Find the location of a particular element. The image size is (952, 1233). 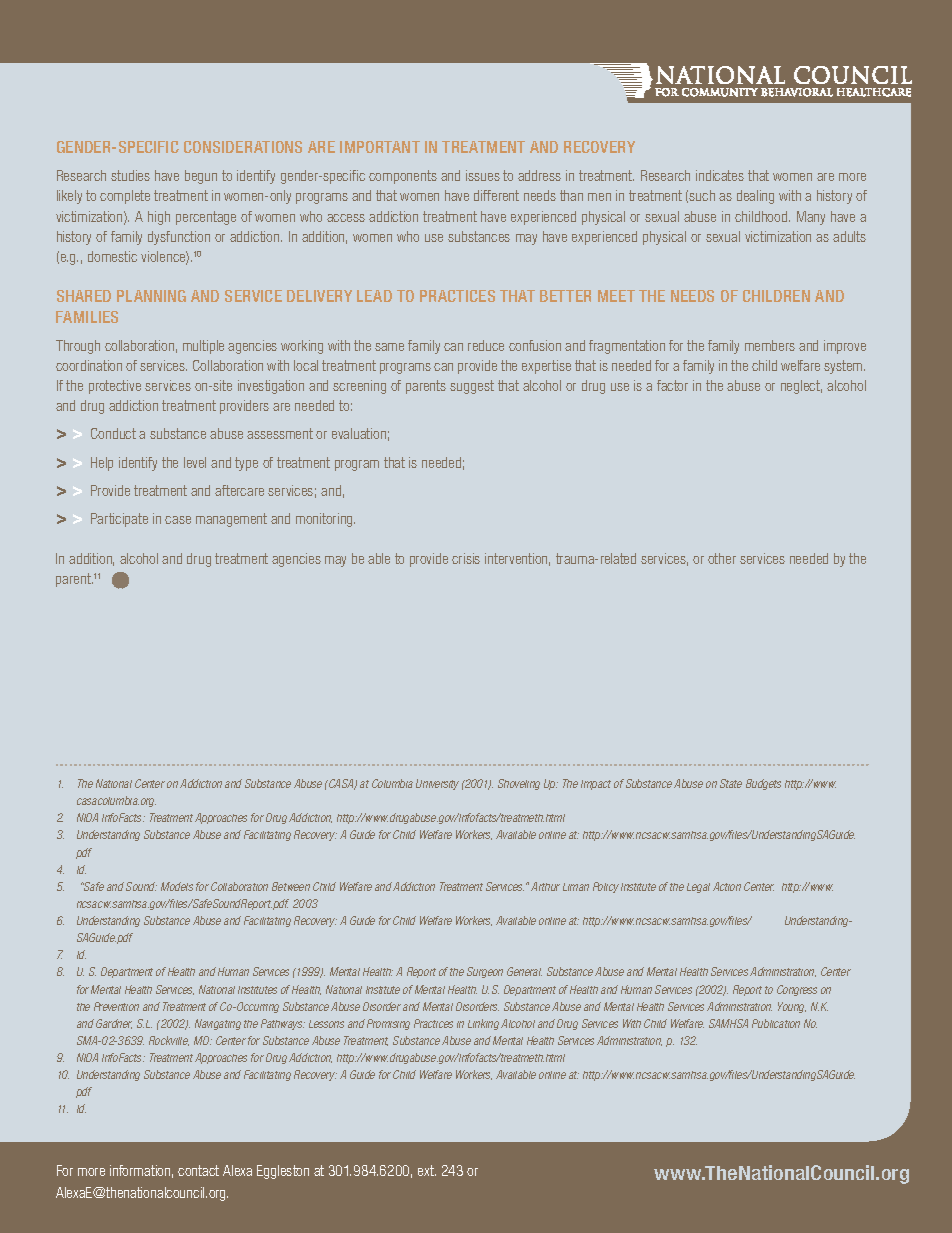

case is located at coordinates (178, 520).
